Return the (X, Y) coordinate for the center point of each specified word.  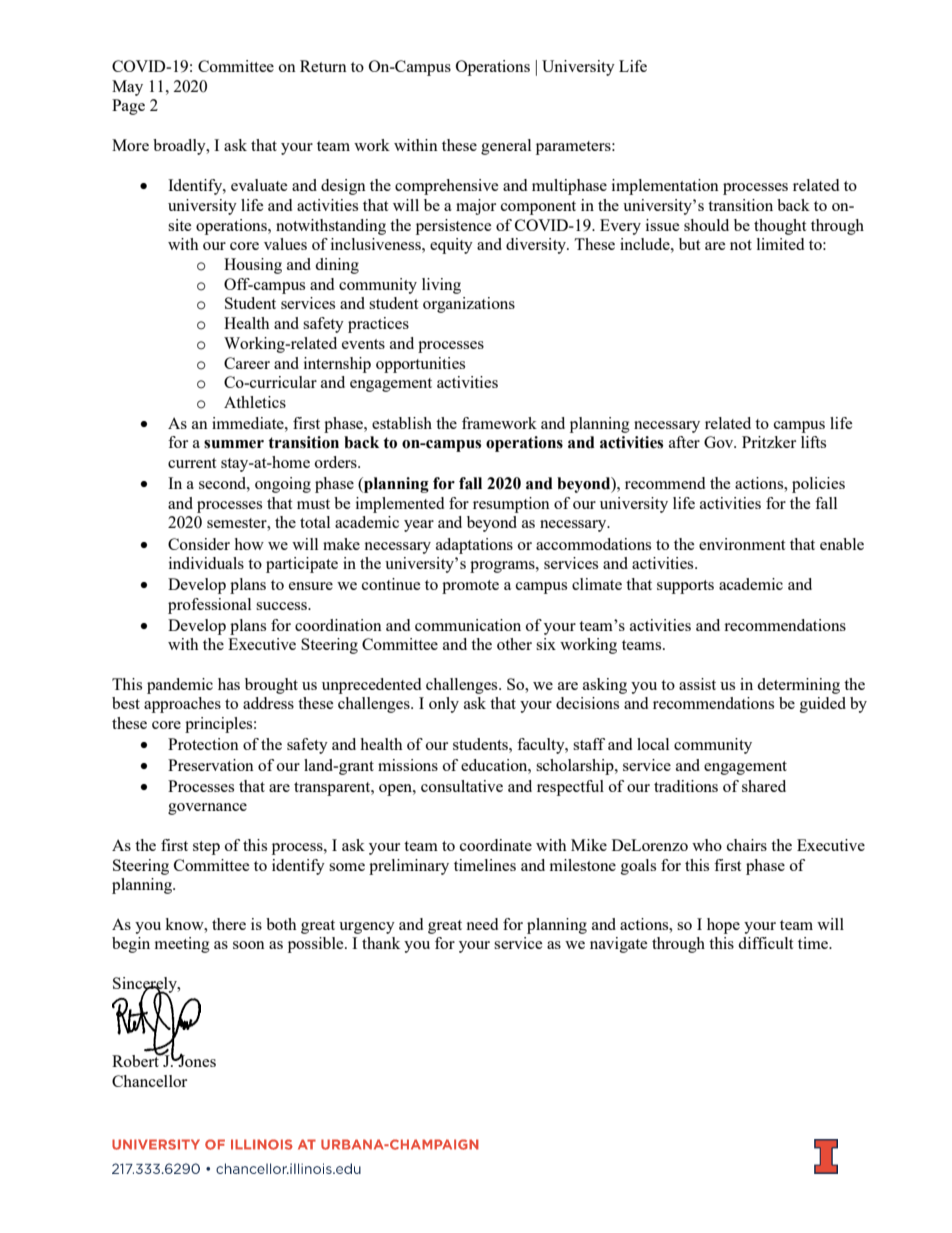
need (482, 924)
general (506, 147)
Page (128, 107)
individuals (206, 563)
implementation (665, 187)
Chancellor (149, 1081)
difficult (765, 943)
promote (470, 587)
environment (742, 544)
